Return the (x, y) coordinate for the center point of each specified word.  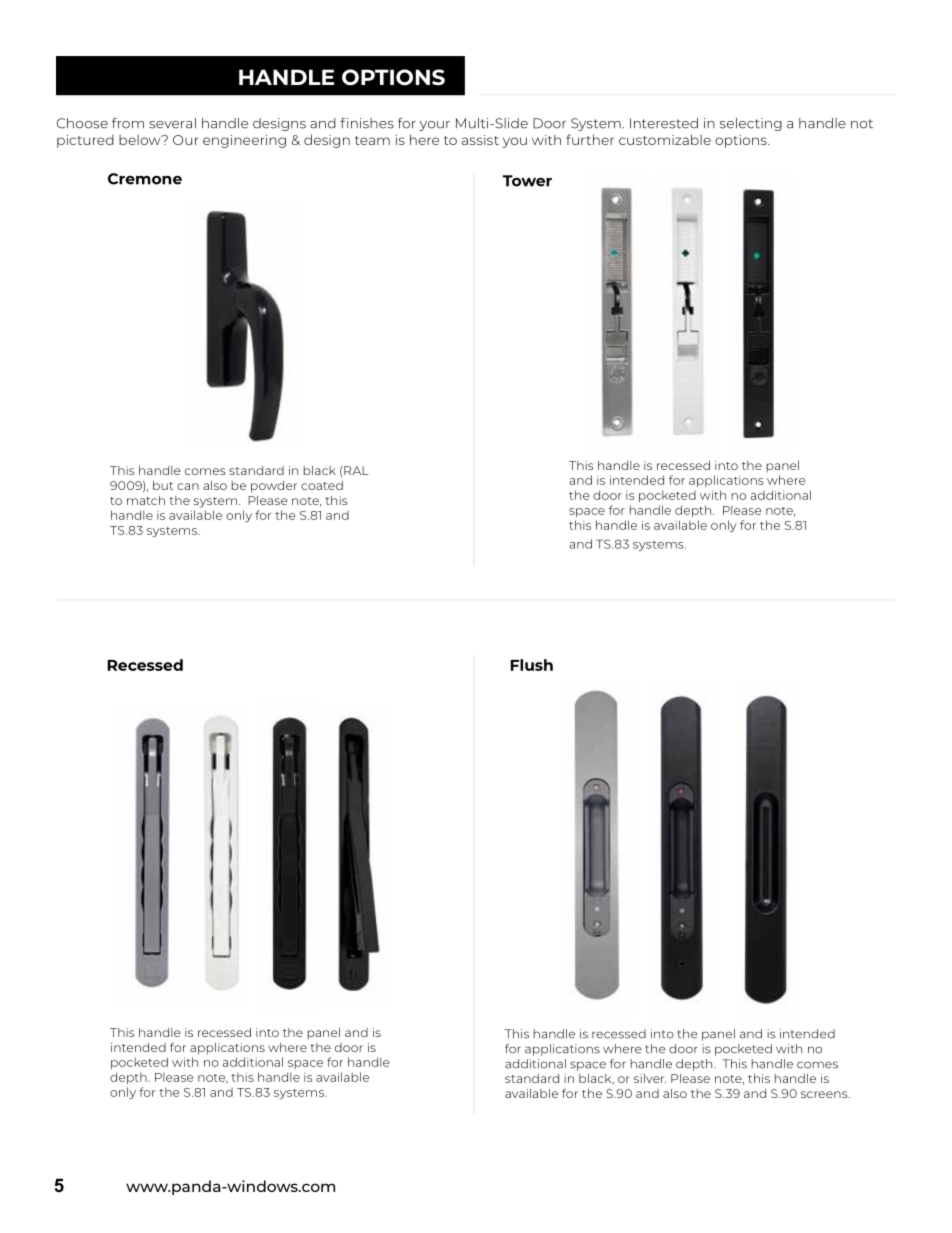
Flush (531, 665)
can (188, 486)
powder (274, 487)
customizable (665, 139)
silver (650, 1078)
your (434, 126)
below (141, 140)
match (146, 500)
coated (322, 485)
